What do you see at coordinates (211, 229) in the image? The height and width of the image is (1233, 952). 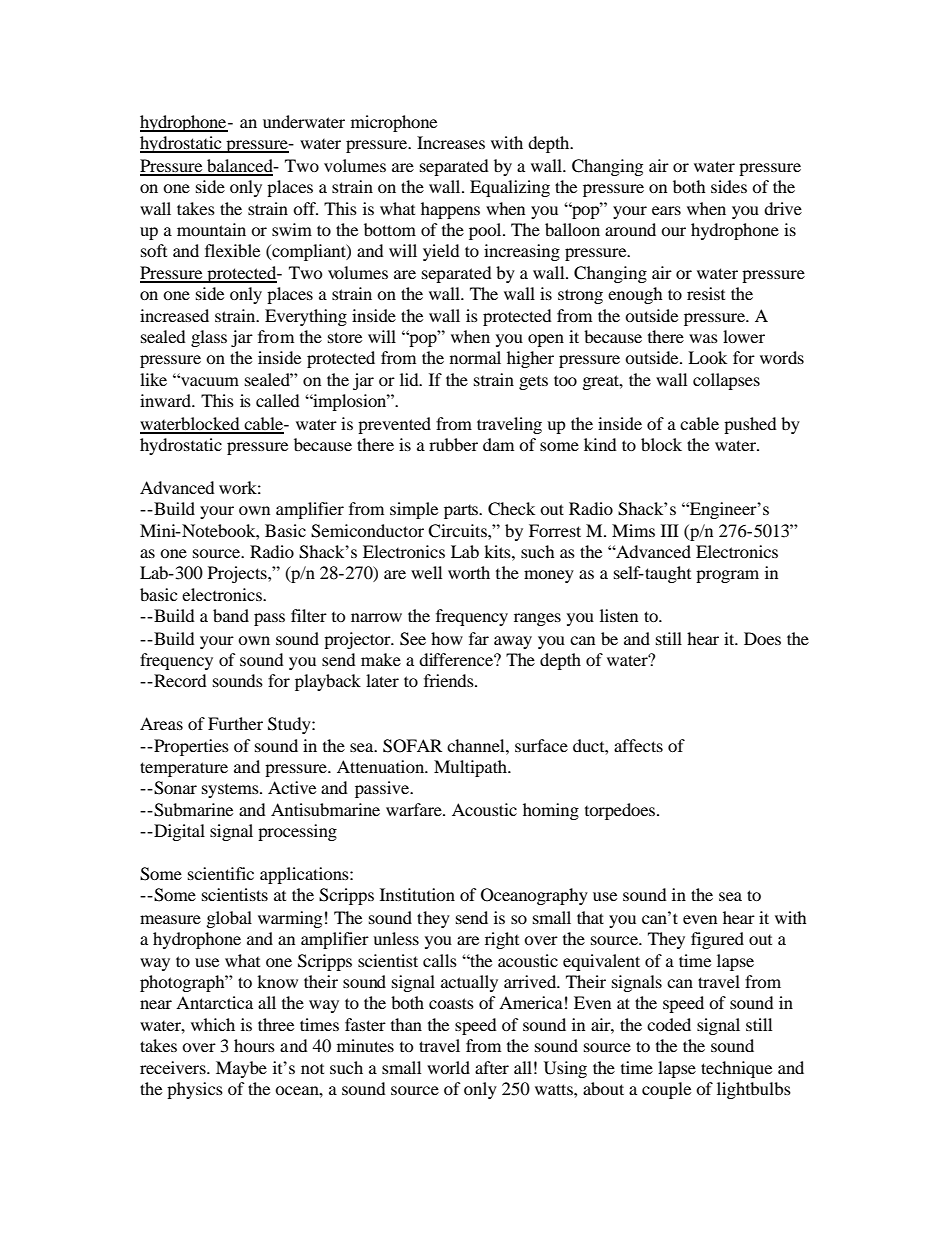 I see `mountain` at bounding box center [211, 229].
